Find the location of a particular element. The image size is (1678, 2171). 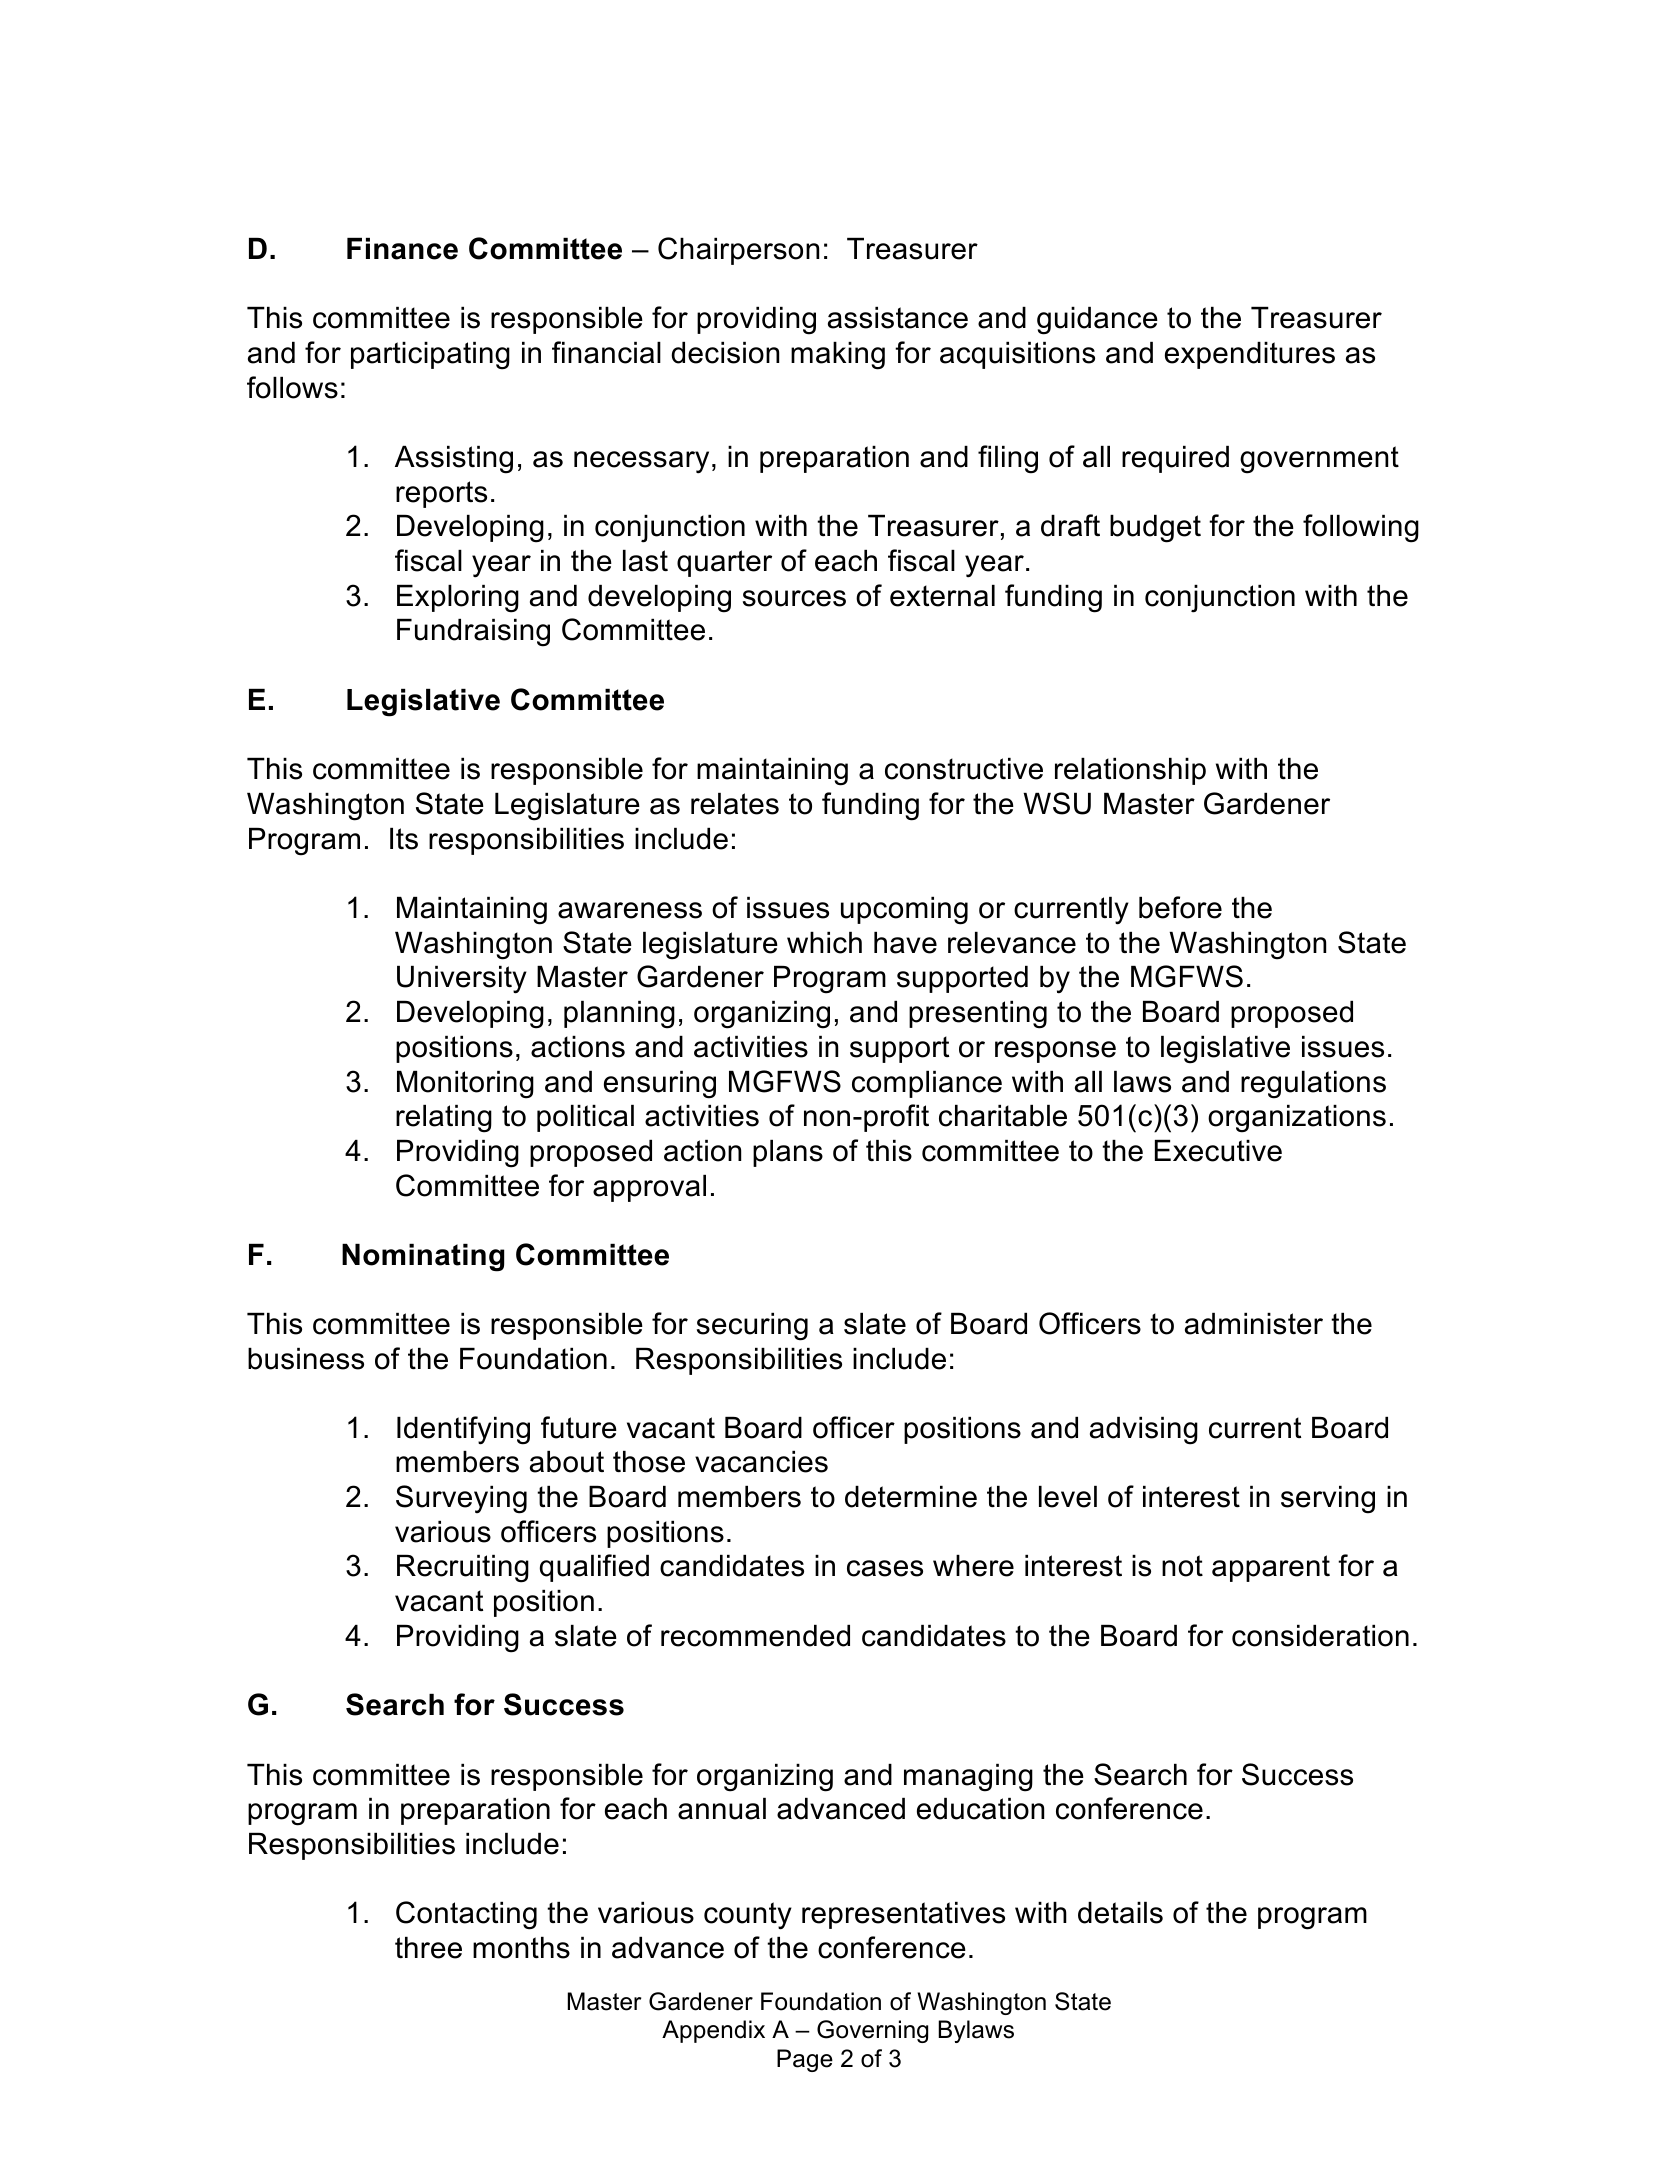

making is located at coordinates (838, 356).
